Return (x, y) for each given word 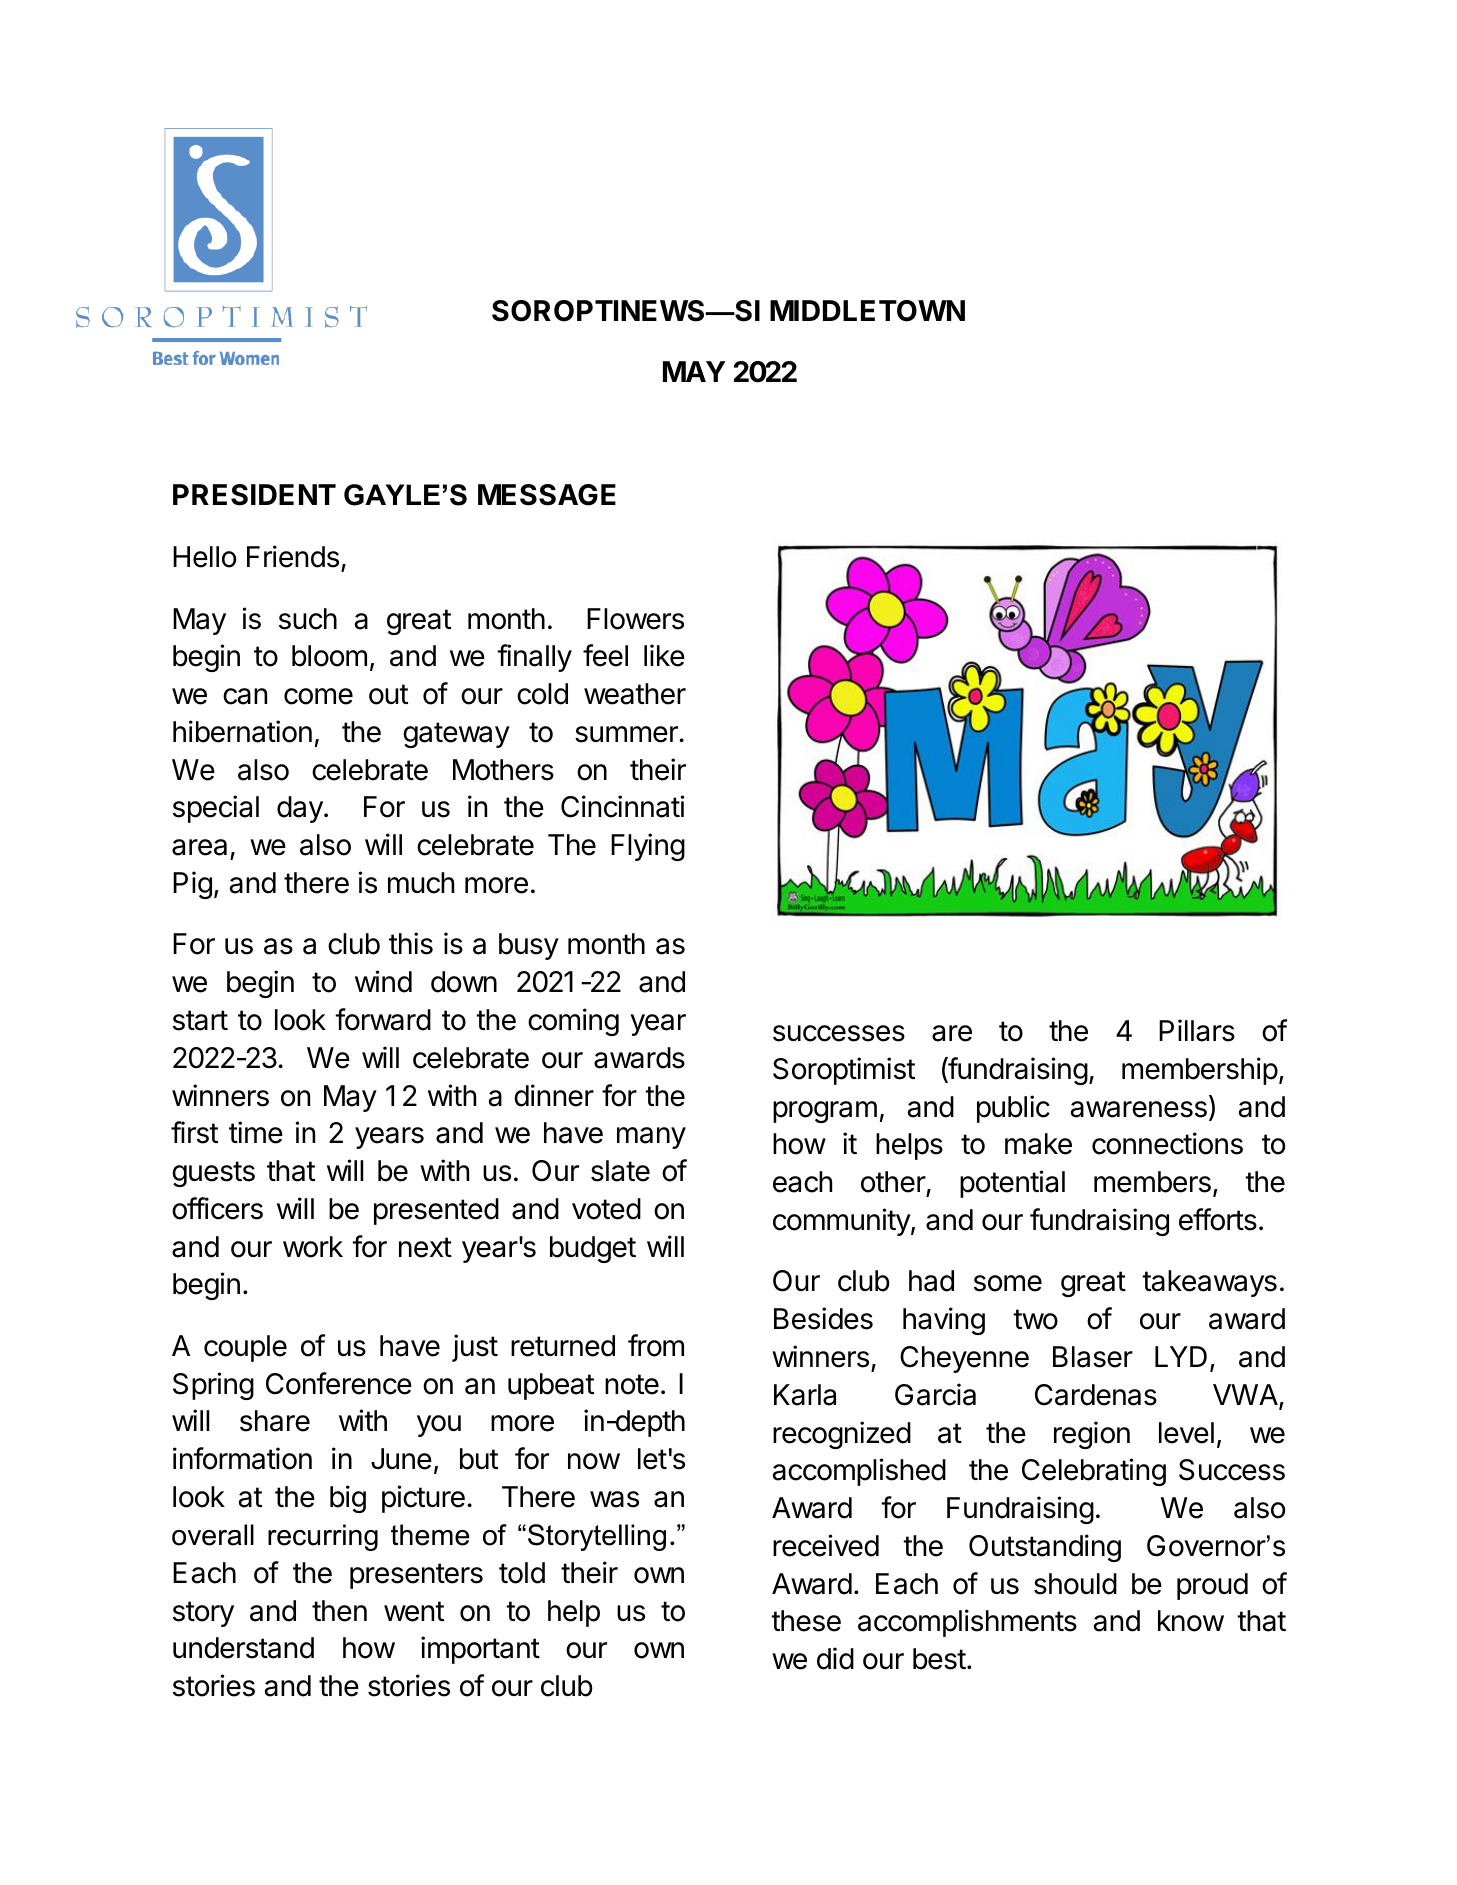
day (301, 809)
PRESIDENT (254, 495)
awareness (1138, 1109)
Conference (339, 1383)
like (664, 655)
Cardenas (1096, 1395)
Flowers (635, 619)
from (656, 1345)
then (339, 1611)
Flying (648, 847)
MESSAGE (547, 495)
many (651, 1138)
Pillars (1197, 1030)
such (308, 619)
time (256, 1132)
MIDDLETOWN (867, 311)
